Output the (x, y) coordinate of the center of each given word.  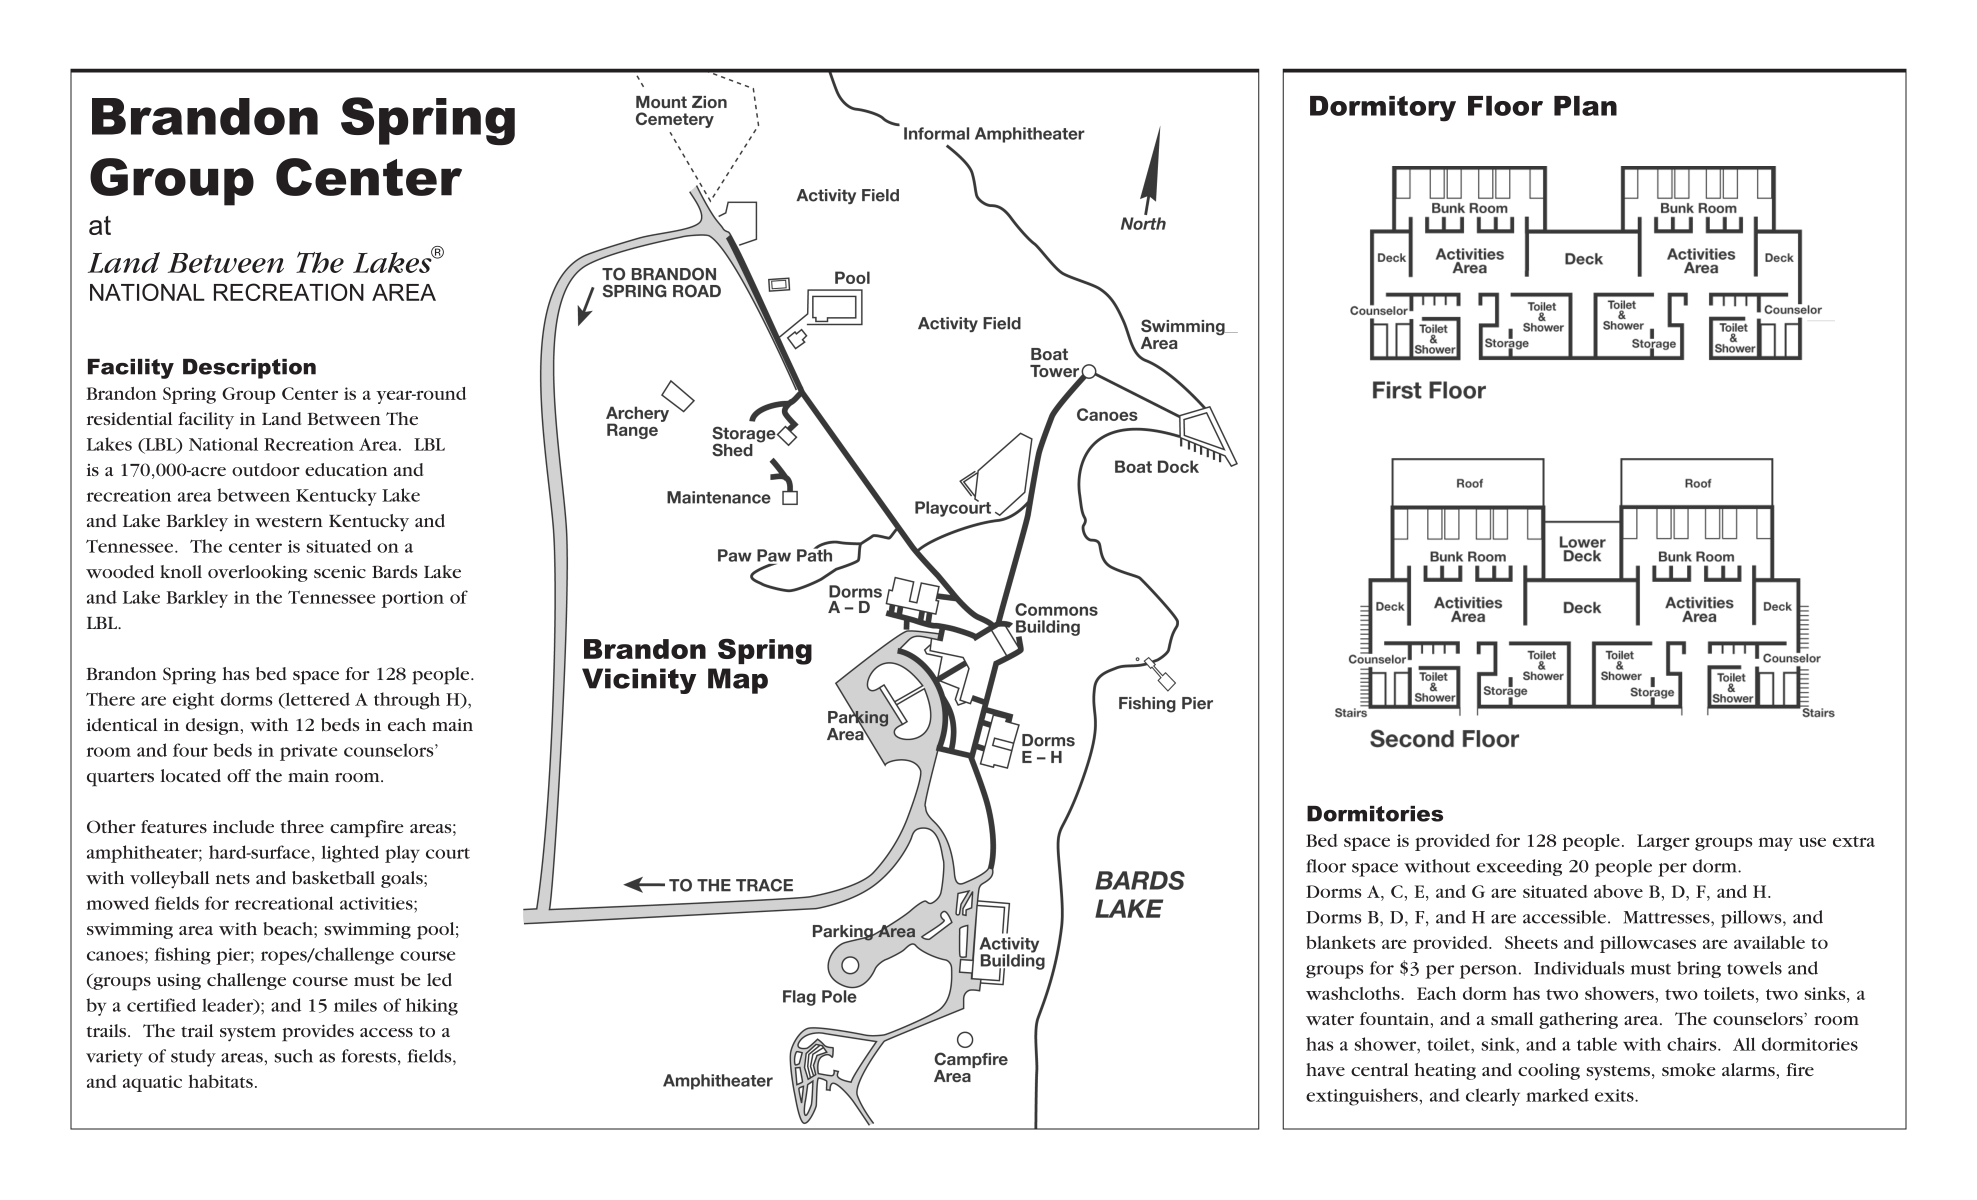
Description (249, 369)
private (308, 752)
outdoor (266, 469)
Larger (1663, 842)
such (293, 1056)
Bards (394, 571)
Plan (1585, 106)
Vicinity (639, 681)
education (346, 469)
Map (738, 681)
